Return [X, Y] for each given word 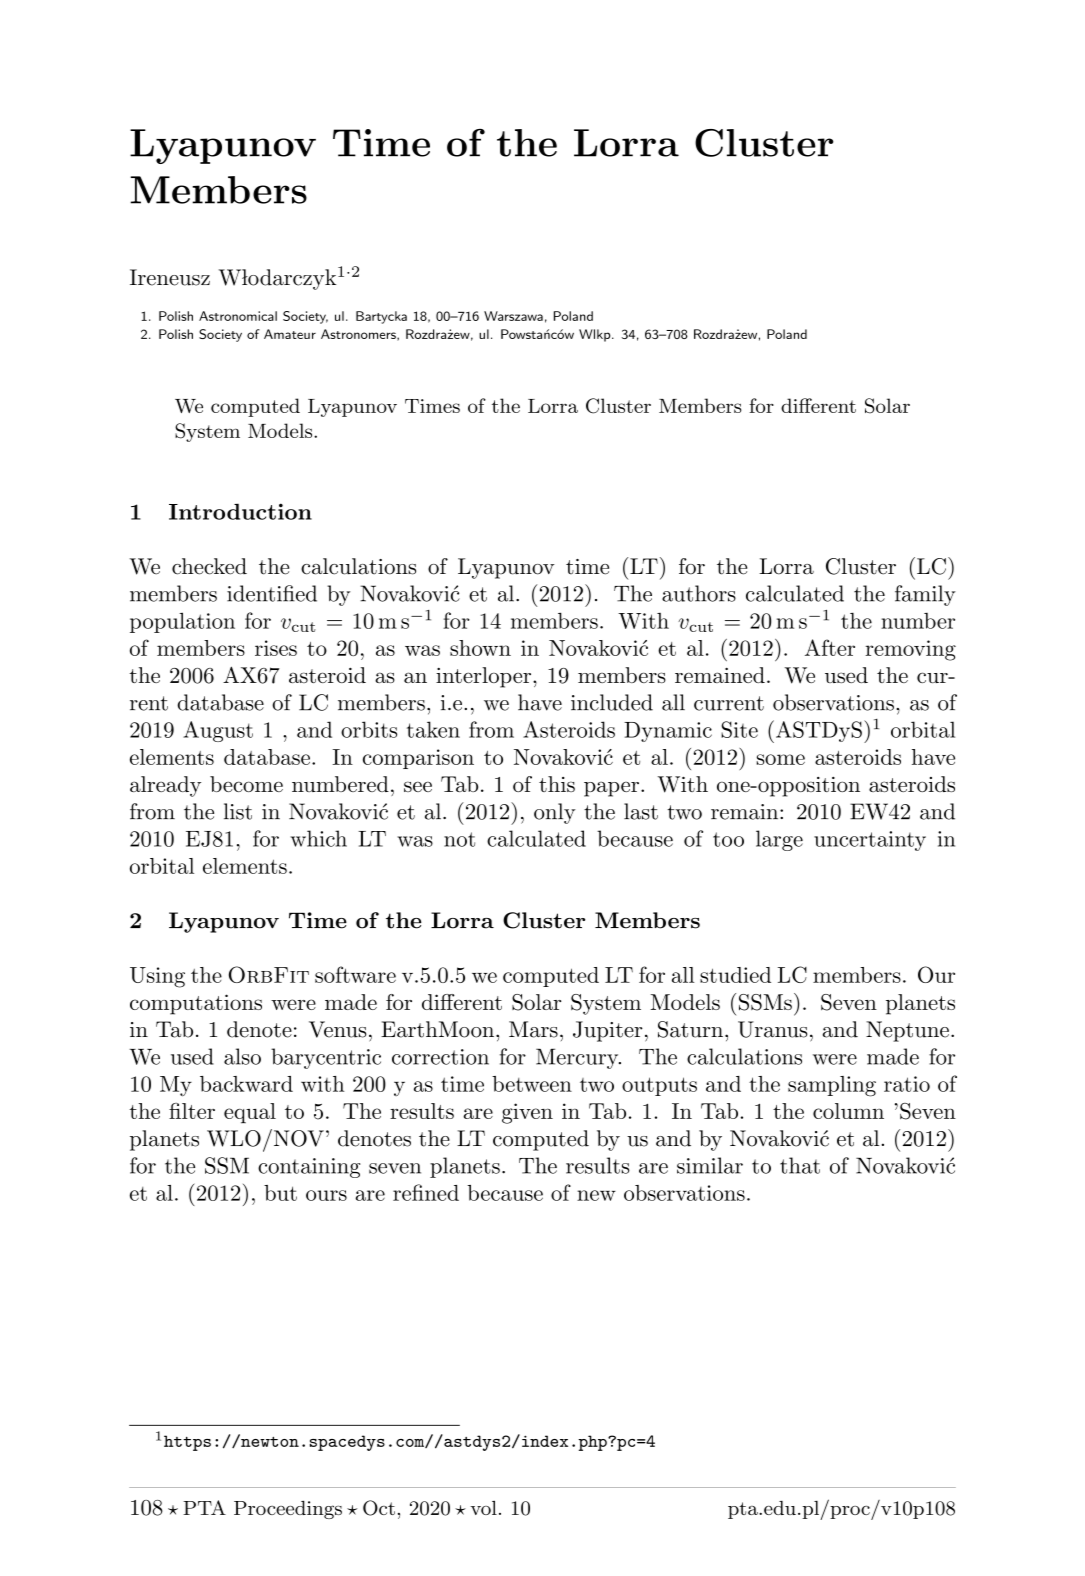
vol [483, 1507]
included [612, 702]
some [781, 759]
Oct [379, 1508]
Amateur [290, 334]
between [532, 1084]
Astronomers [359, 335]
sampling [832, 1086]
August [218, 731]
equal [250, 1113]
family [925, 595]
